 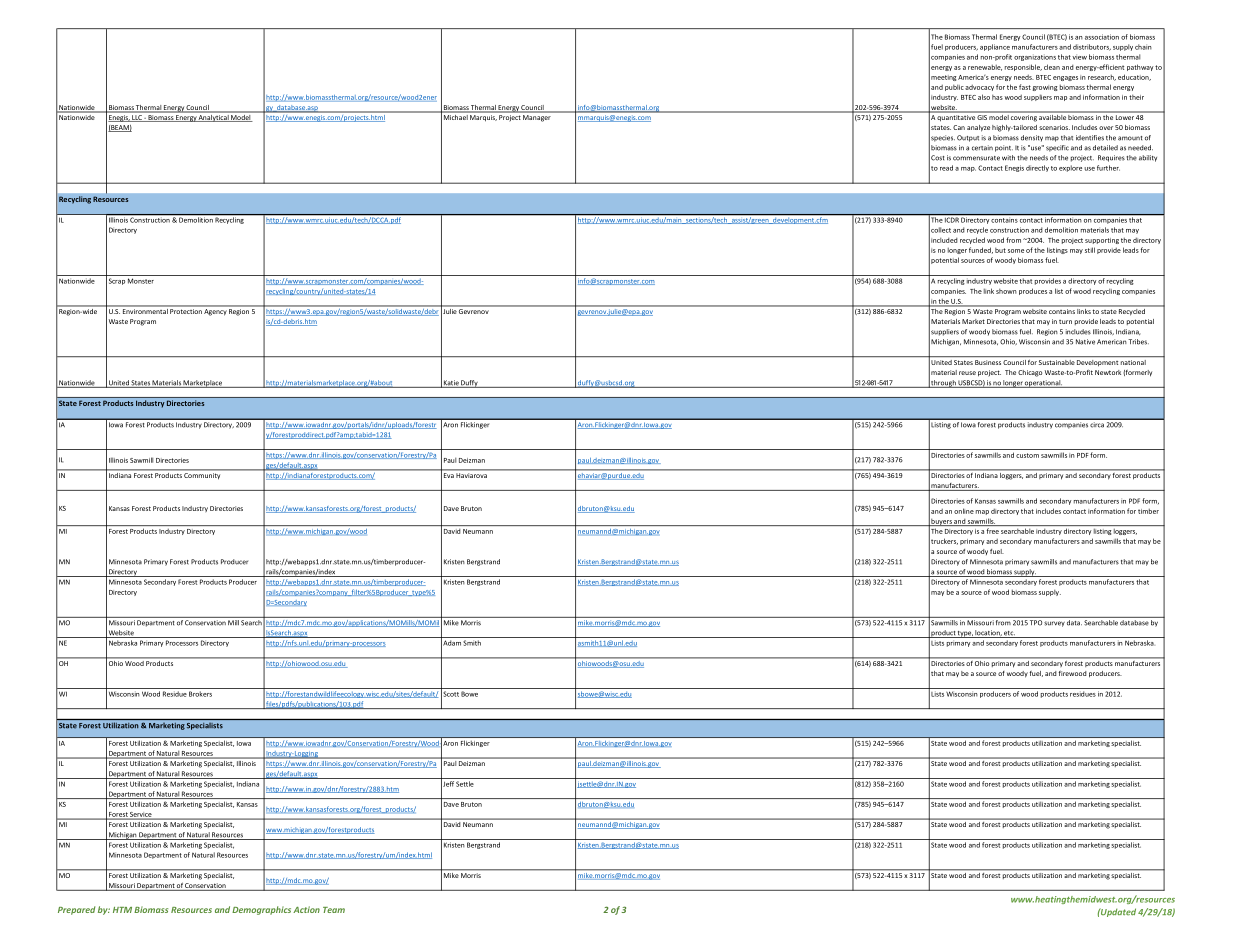 What do you see at coordinates (200, 694) in the screenshot?
I see `Brokers` at bounding box center [200, 694].
